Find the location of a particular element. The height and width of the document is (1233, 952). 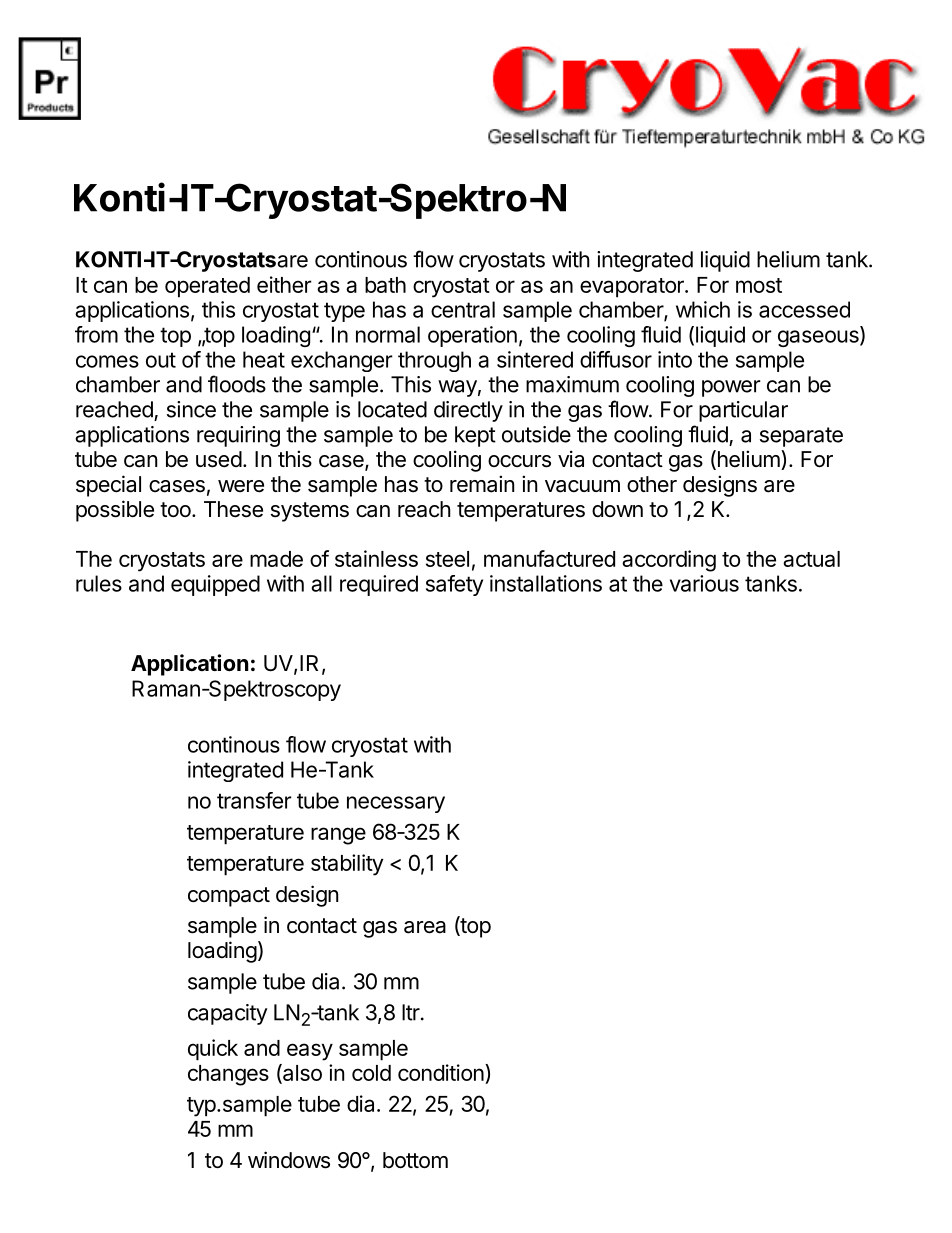

central is located at coordinates (463, 309).
